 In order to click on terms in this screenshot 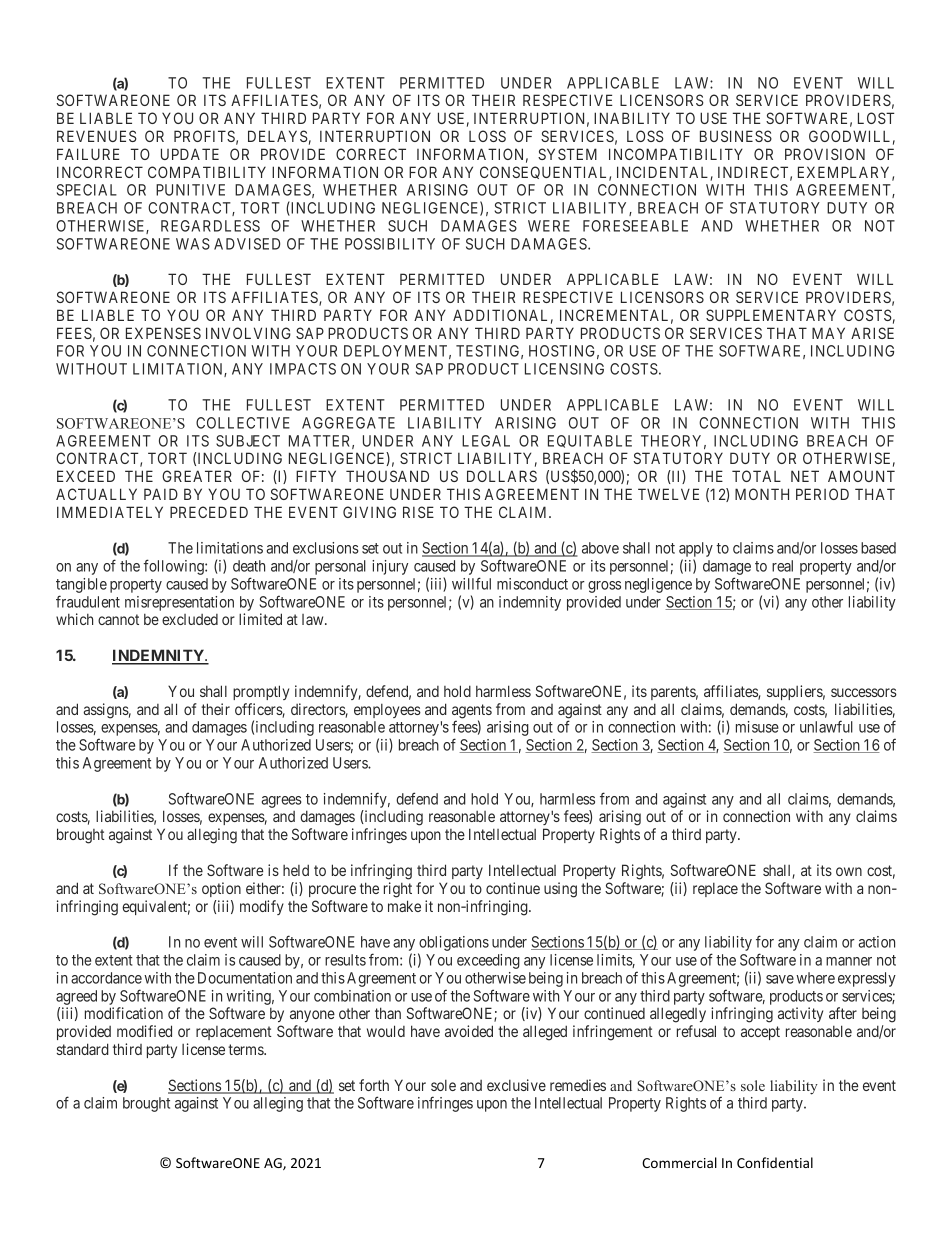, I will do `click(246, 1049)`.
